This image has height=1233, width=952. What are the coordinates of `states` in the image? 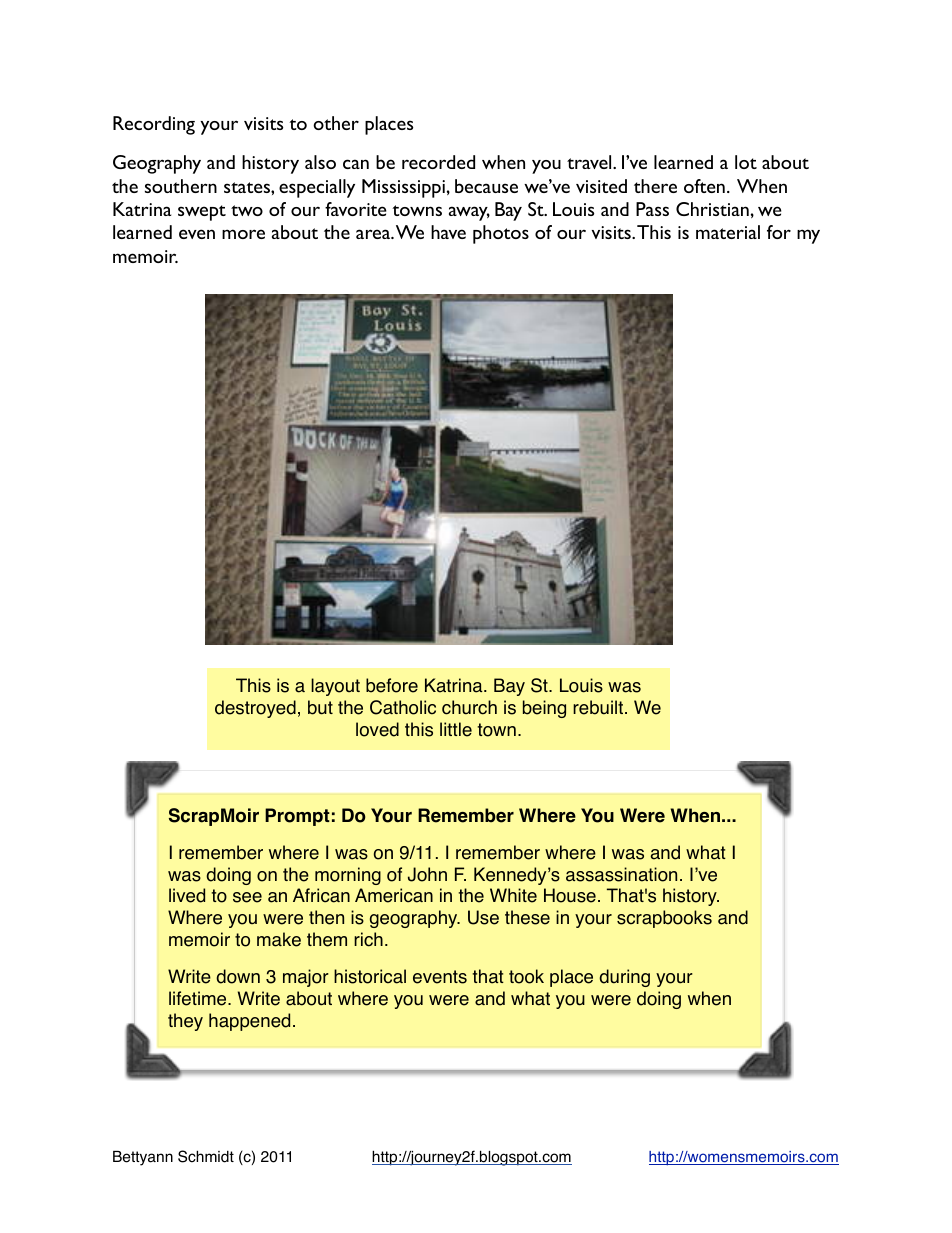 It's located at (248, 187).
